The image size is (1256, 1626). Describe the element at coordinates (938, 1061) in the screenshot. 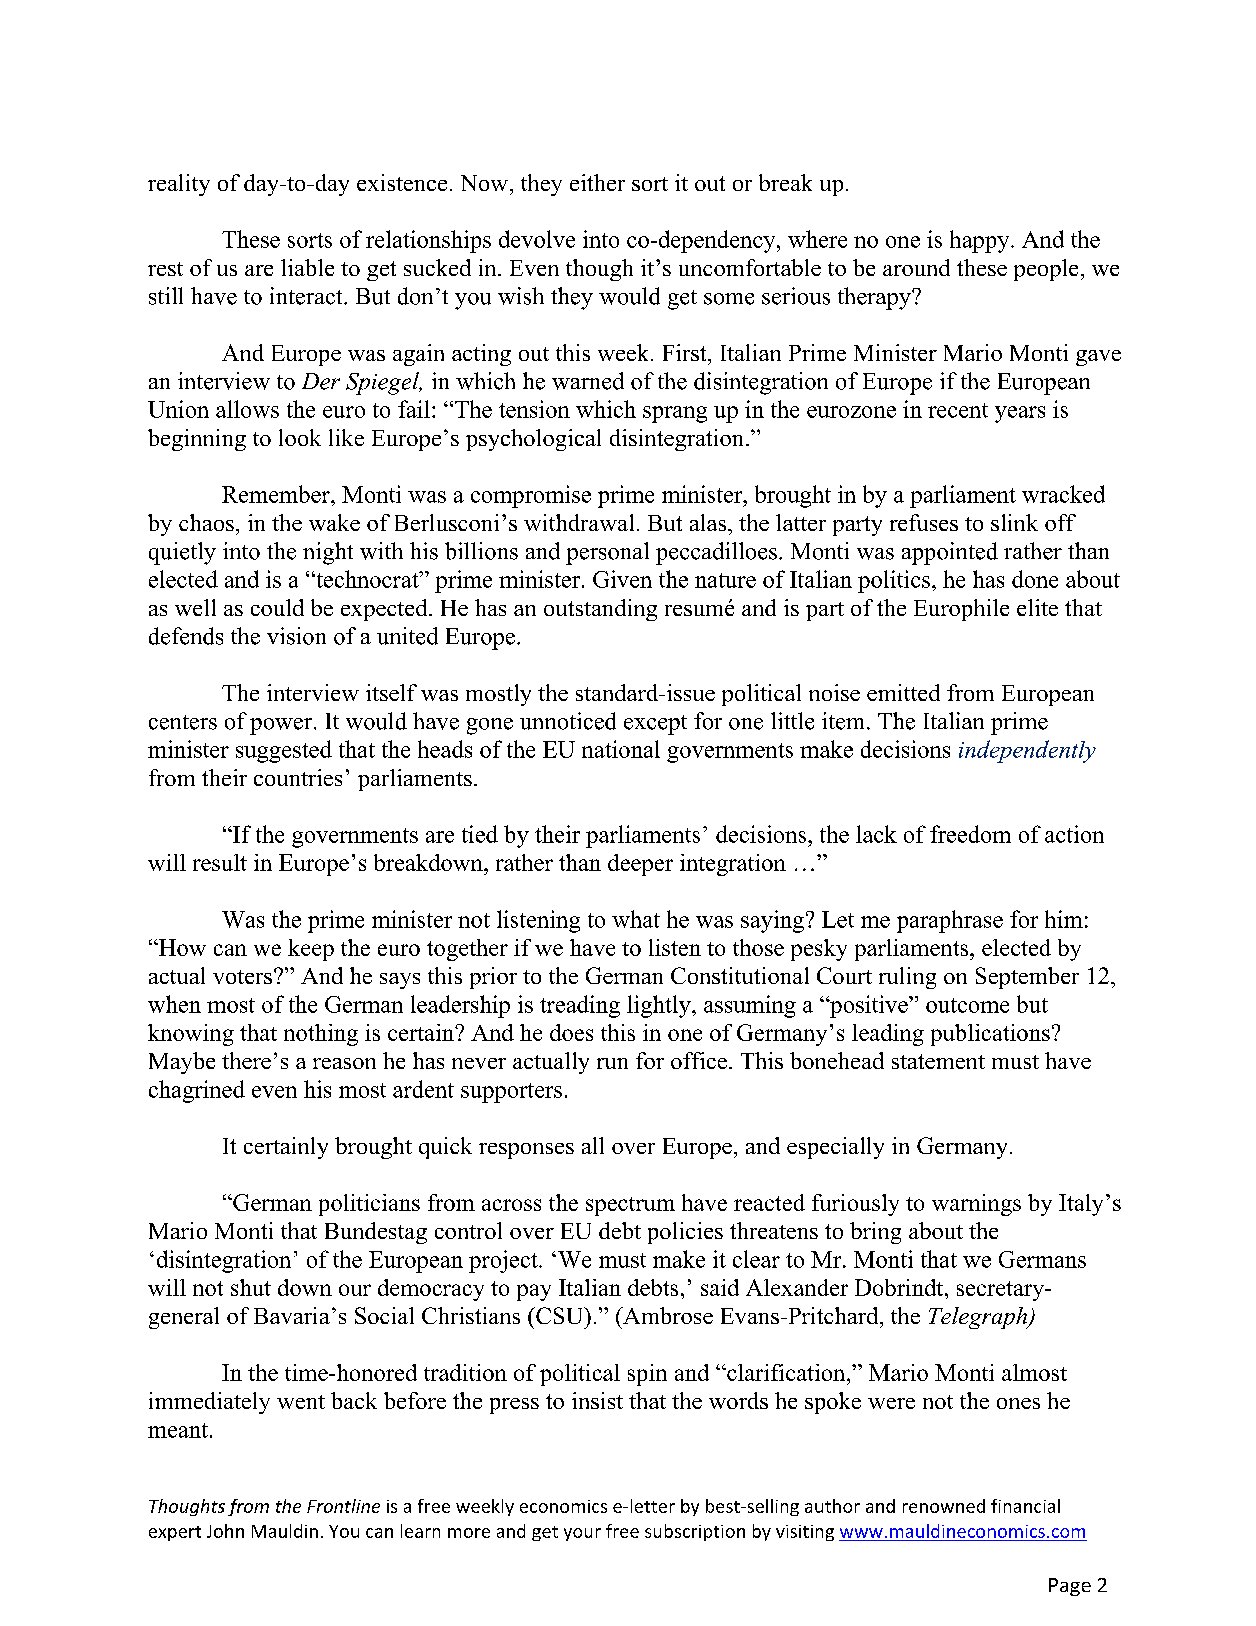

I see `statement` at that location.
